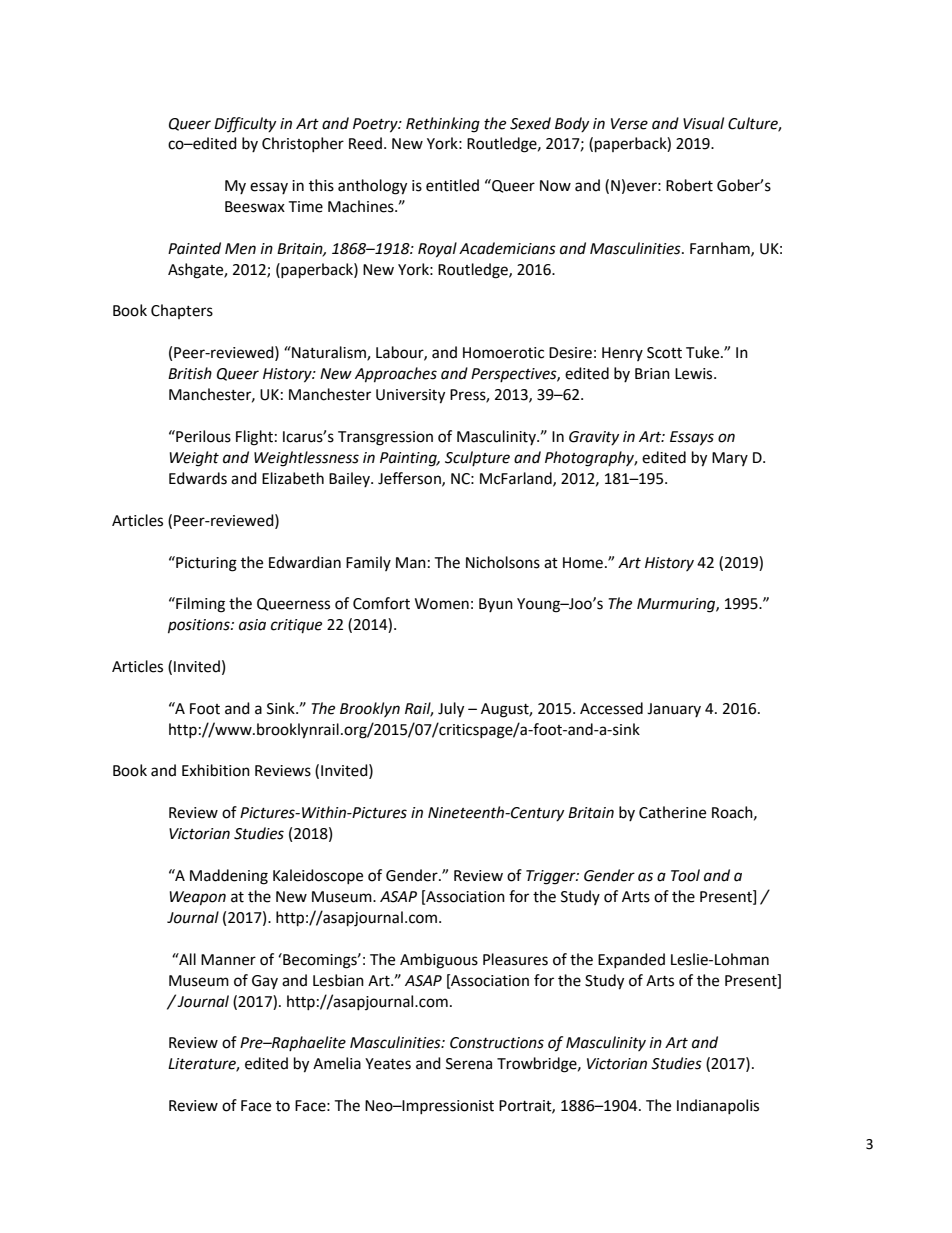 This image has height=1233, width=952. Describe the element at coordinates (254, 438) in the image. I see `Flight` at that location.
